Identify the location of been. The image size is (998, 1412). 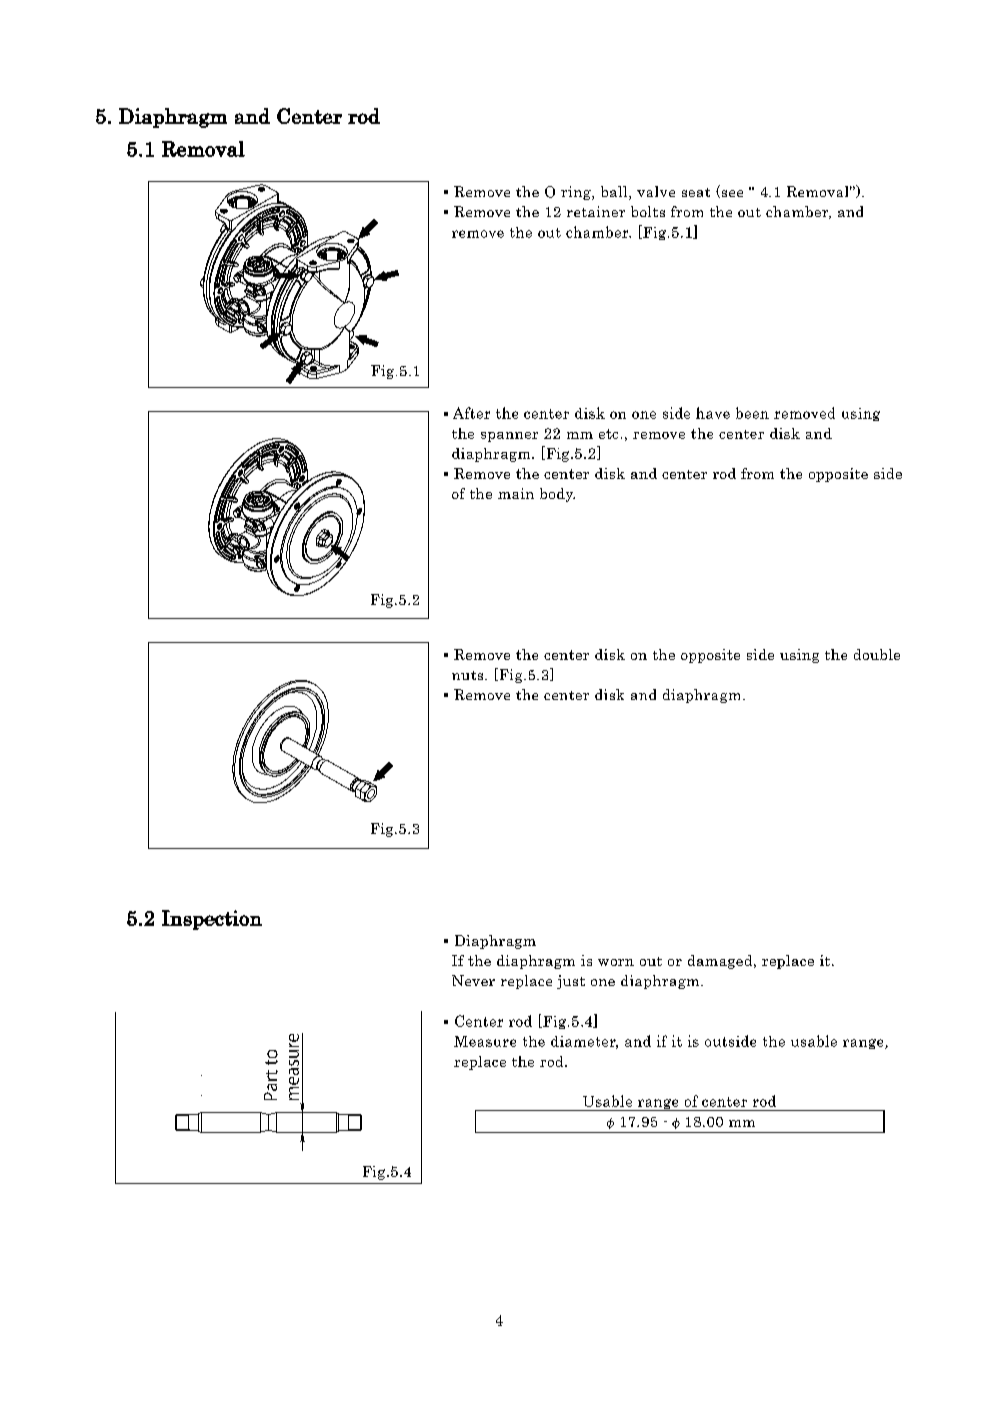
(752, 413).
